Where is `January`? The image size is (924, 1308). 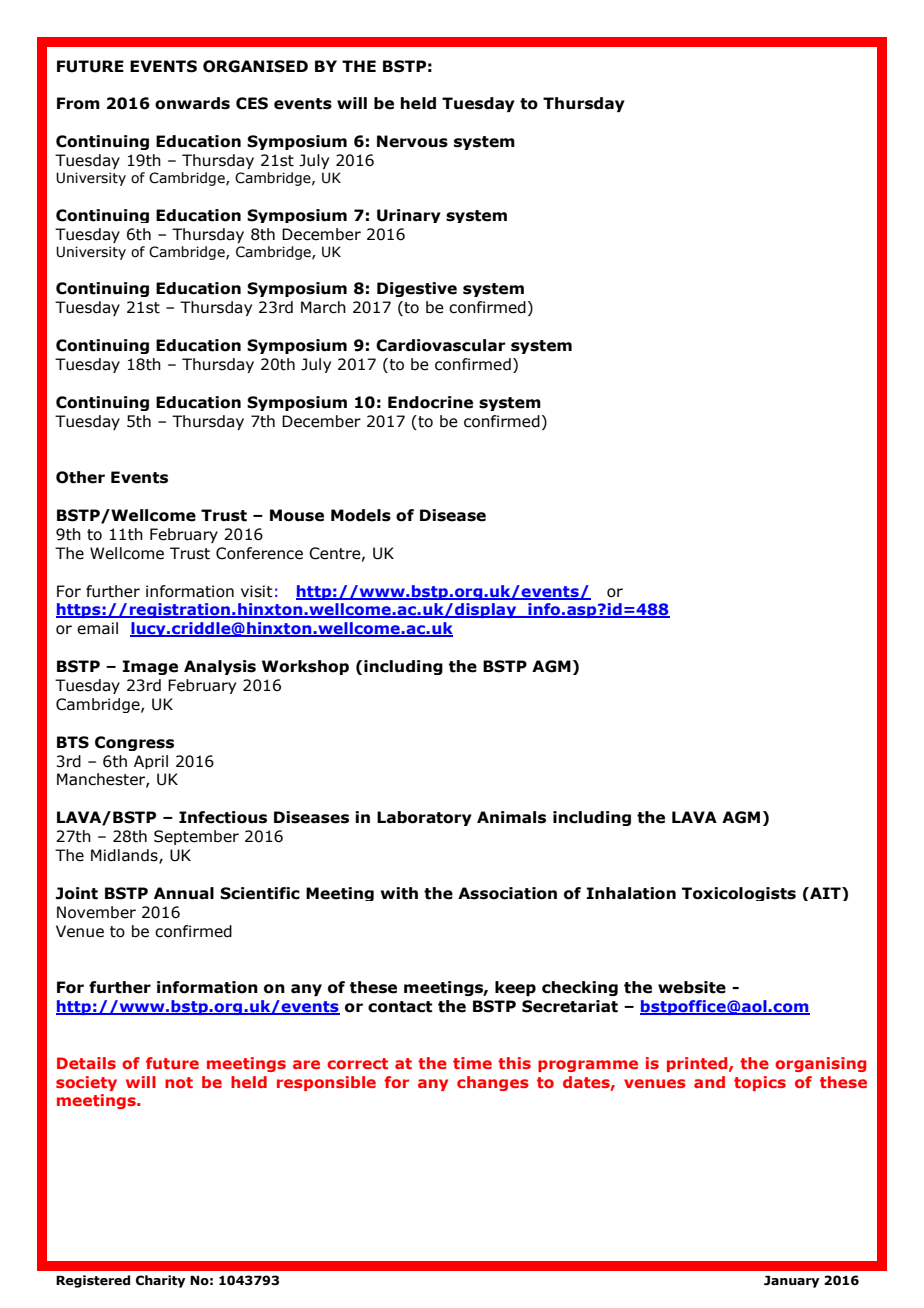 January is located at coordinates (791, 1281).
